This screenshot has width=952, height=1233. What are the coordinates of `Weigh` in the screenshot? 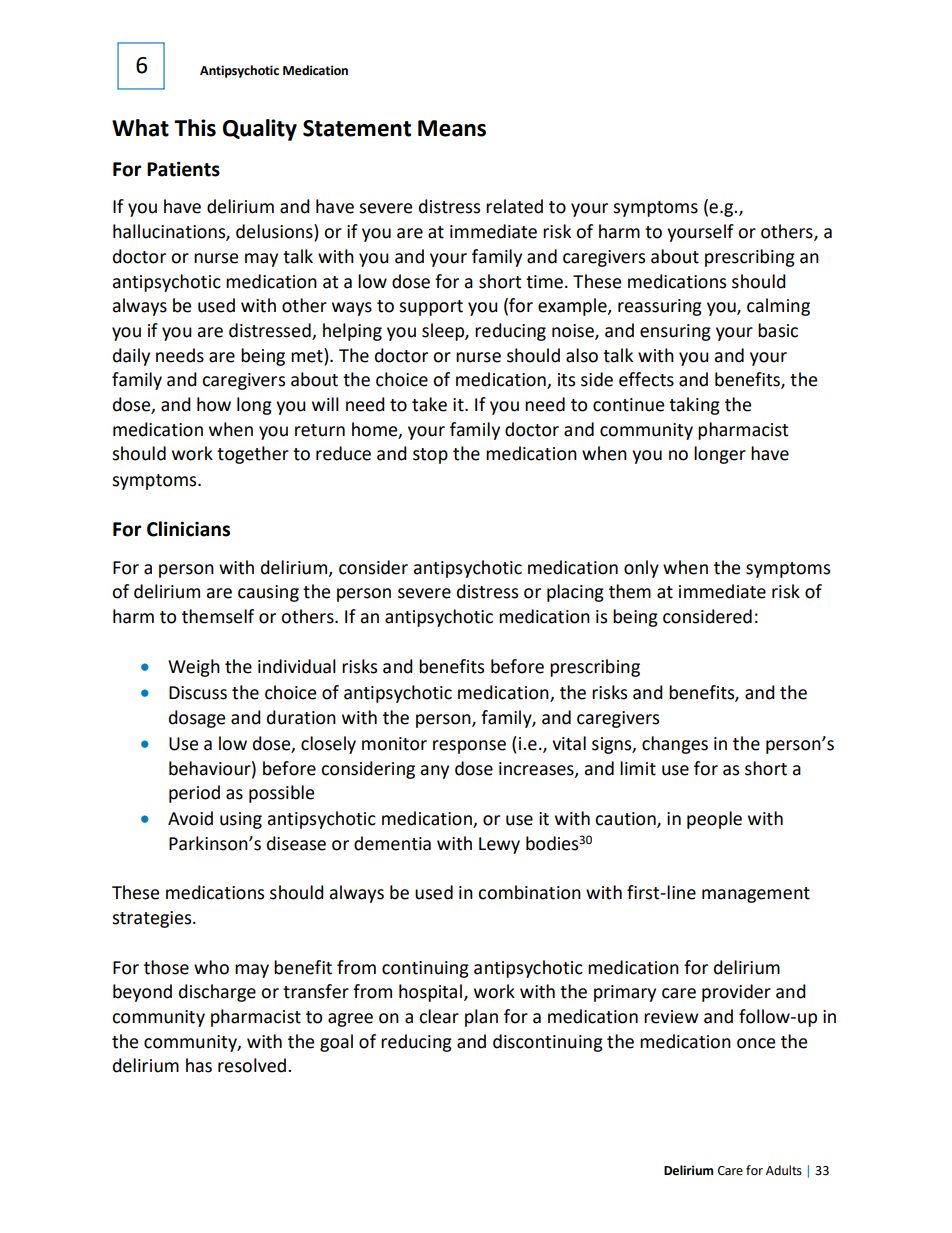 It's located at (194, 668).
